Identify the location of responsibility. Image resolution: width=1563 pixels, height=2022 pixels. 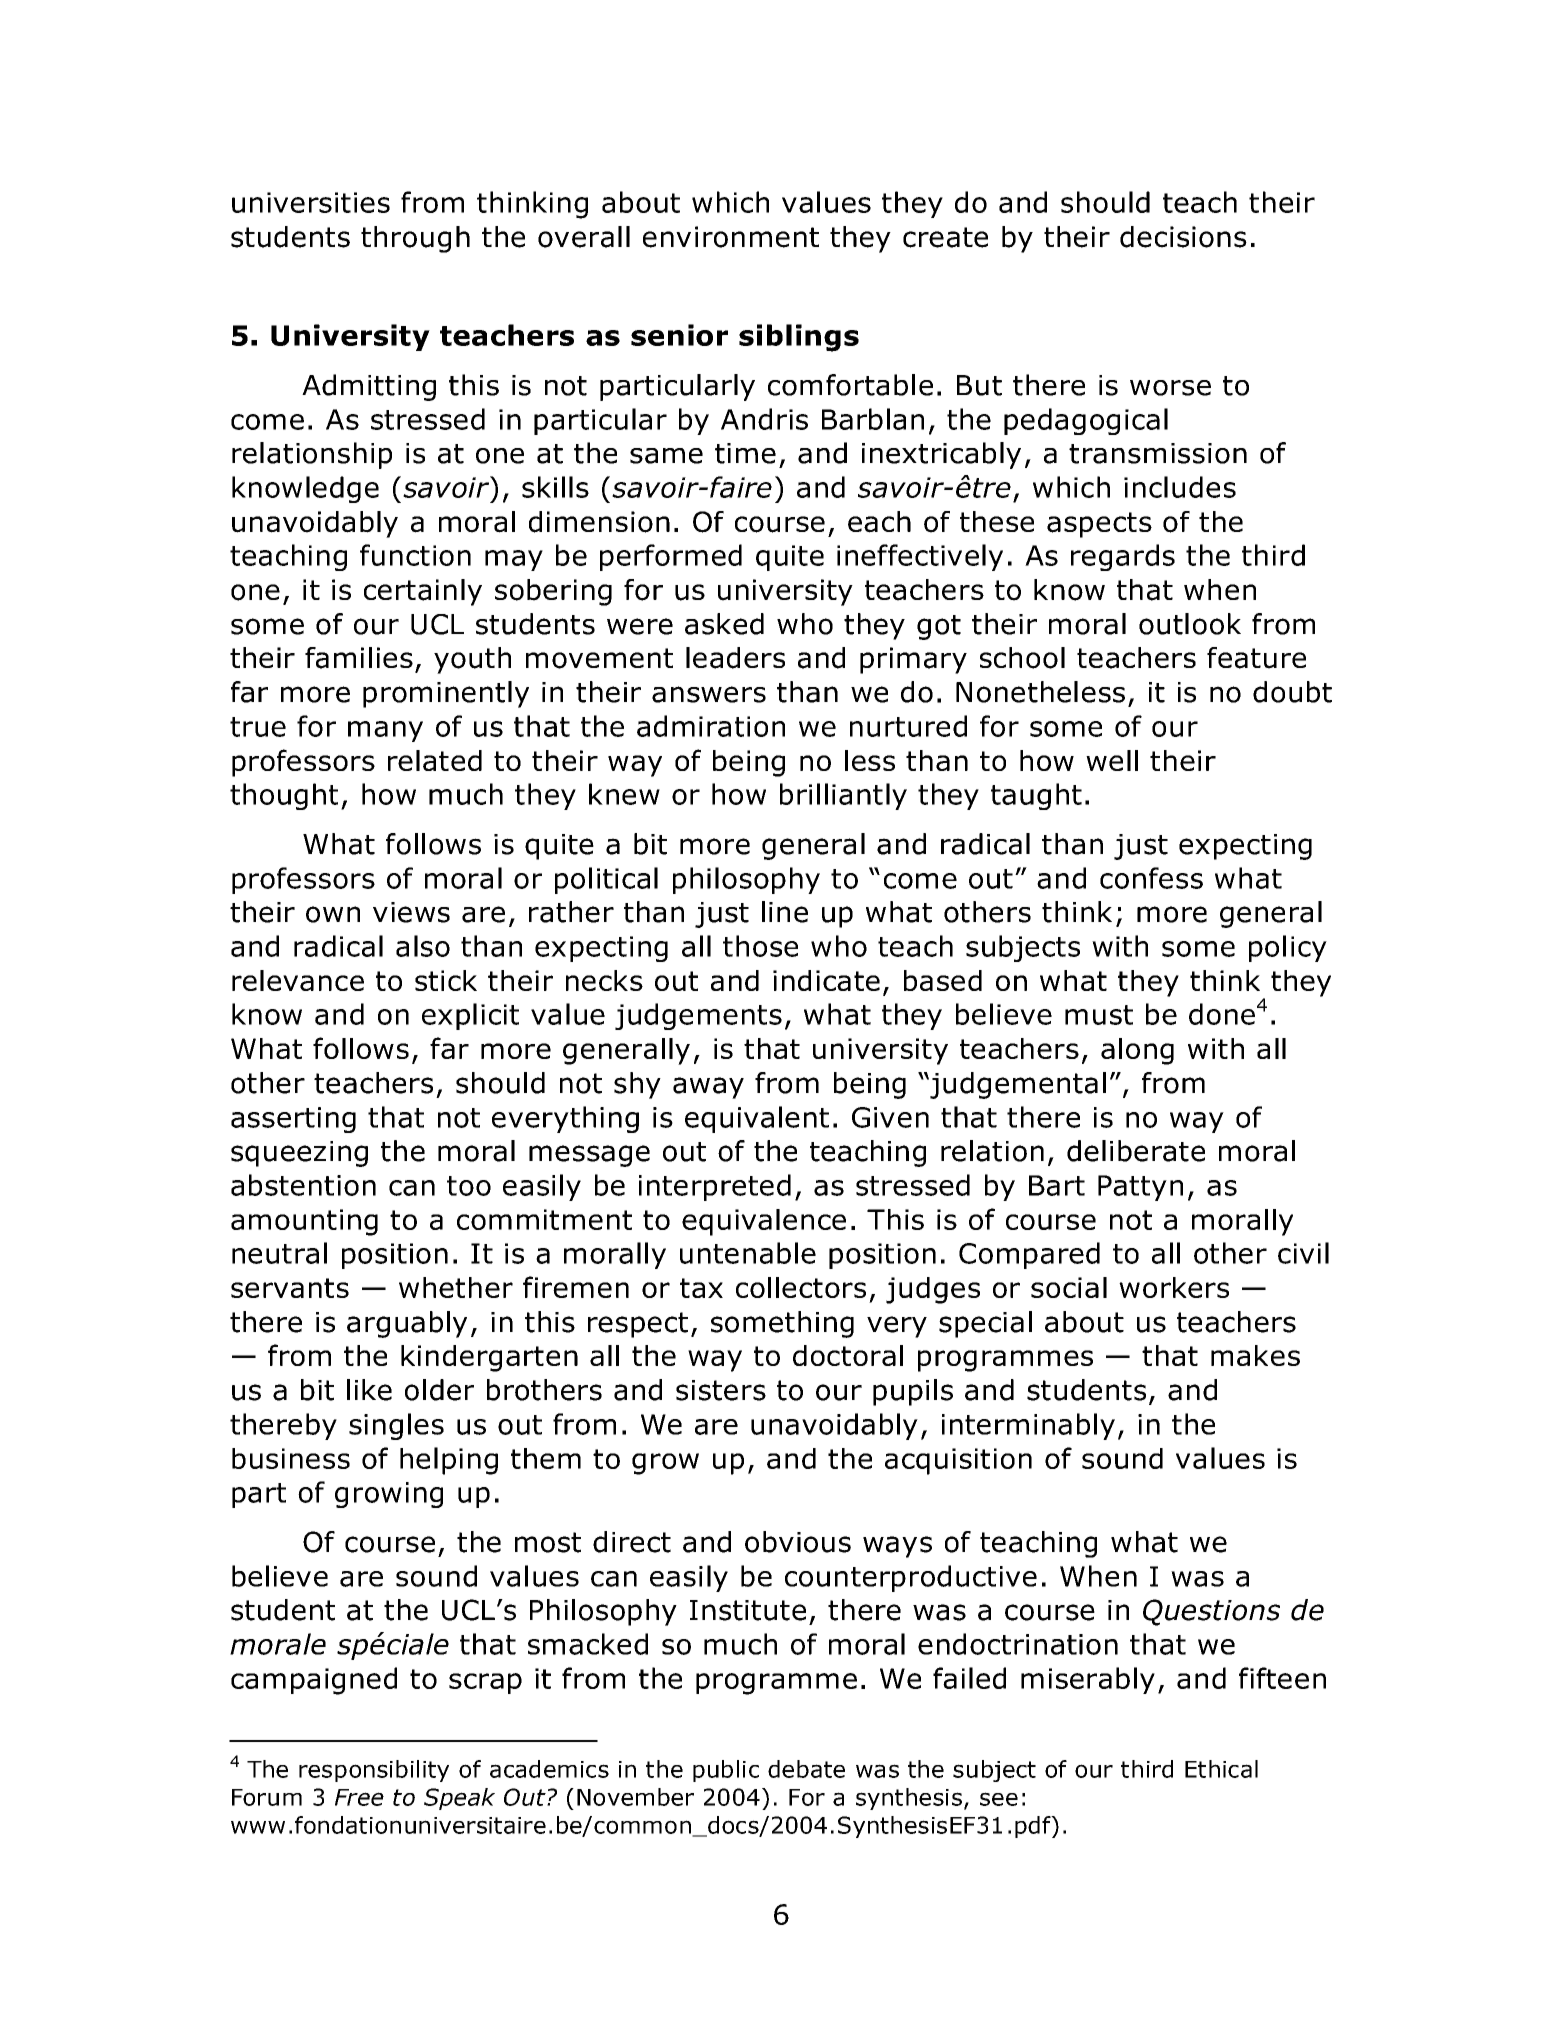
(374, 1771).
